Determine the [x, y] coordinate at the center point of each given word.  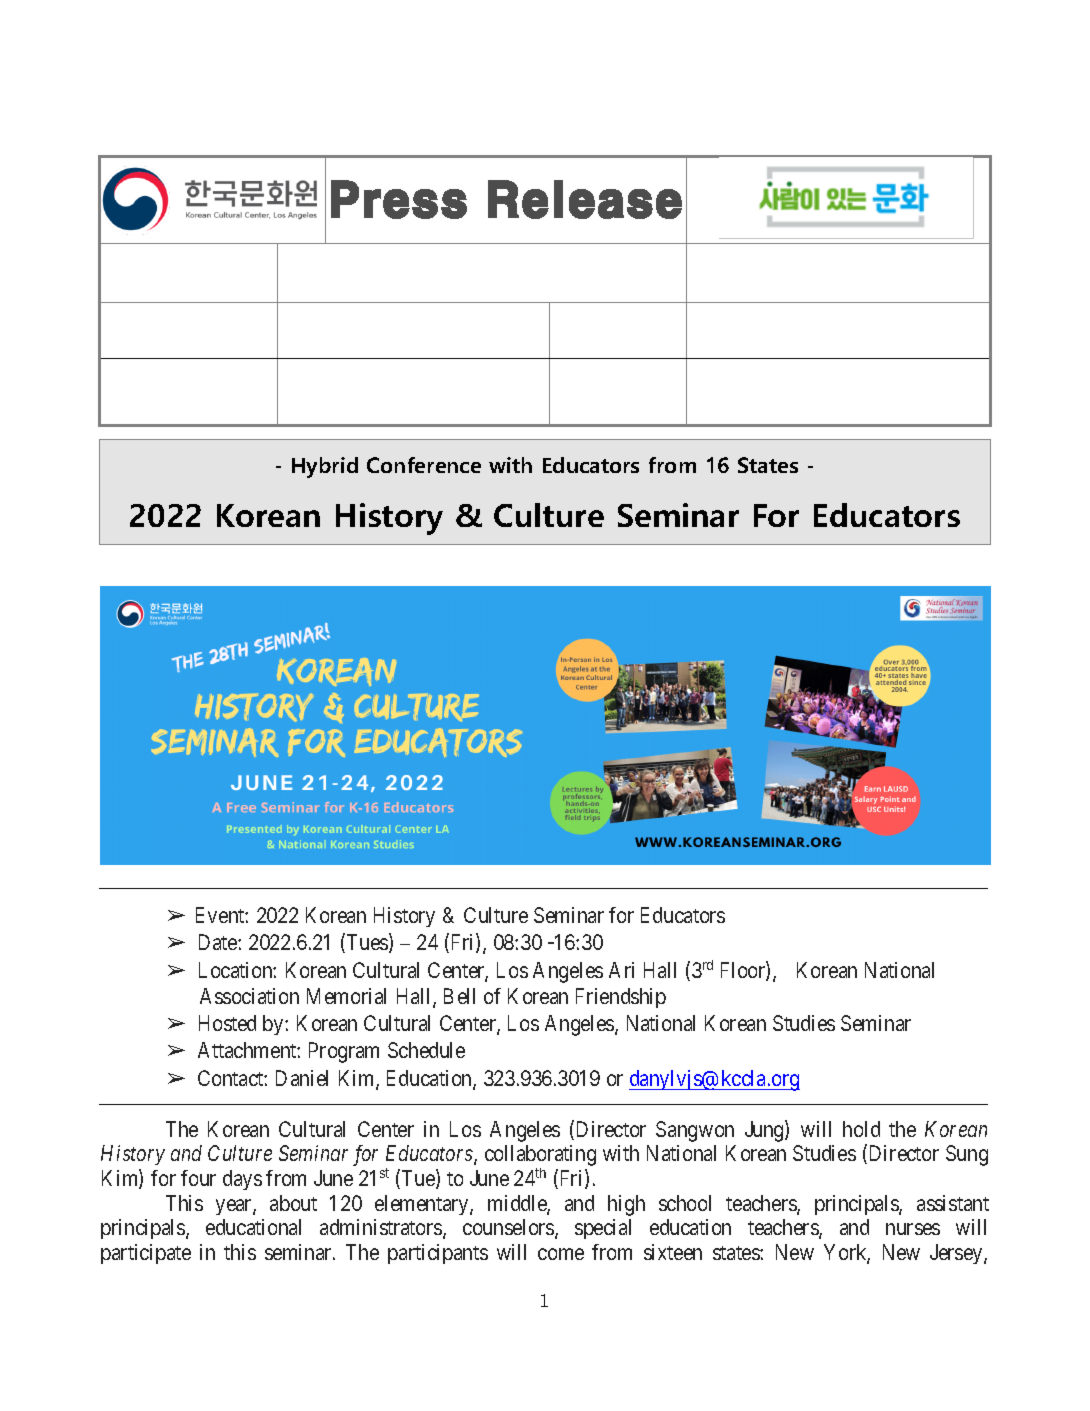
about [293, 1203]
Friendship [621, 998]
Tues [367, 943]
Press [399, 199]
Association [249, 996]
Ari [621, 970]
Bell [459, 996]
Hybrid [325, 467]
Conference [424, 465]
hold [861, 1129]
